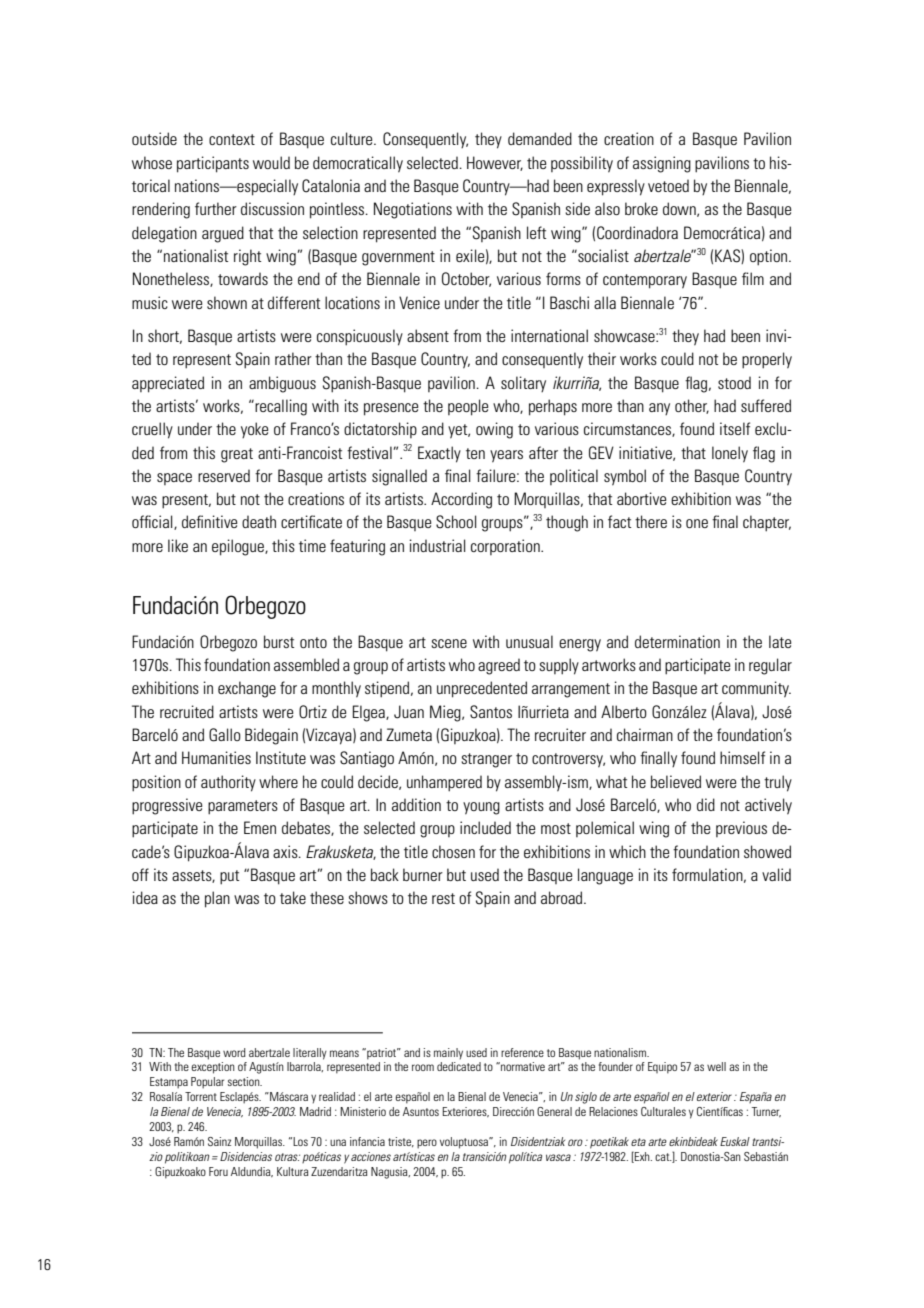 Image resolution: width=924 pixels, height=1308 pixels. I want to click on ambiguous, so click(282, 384).
